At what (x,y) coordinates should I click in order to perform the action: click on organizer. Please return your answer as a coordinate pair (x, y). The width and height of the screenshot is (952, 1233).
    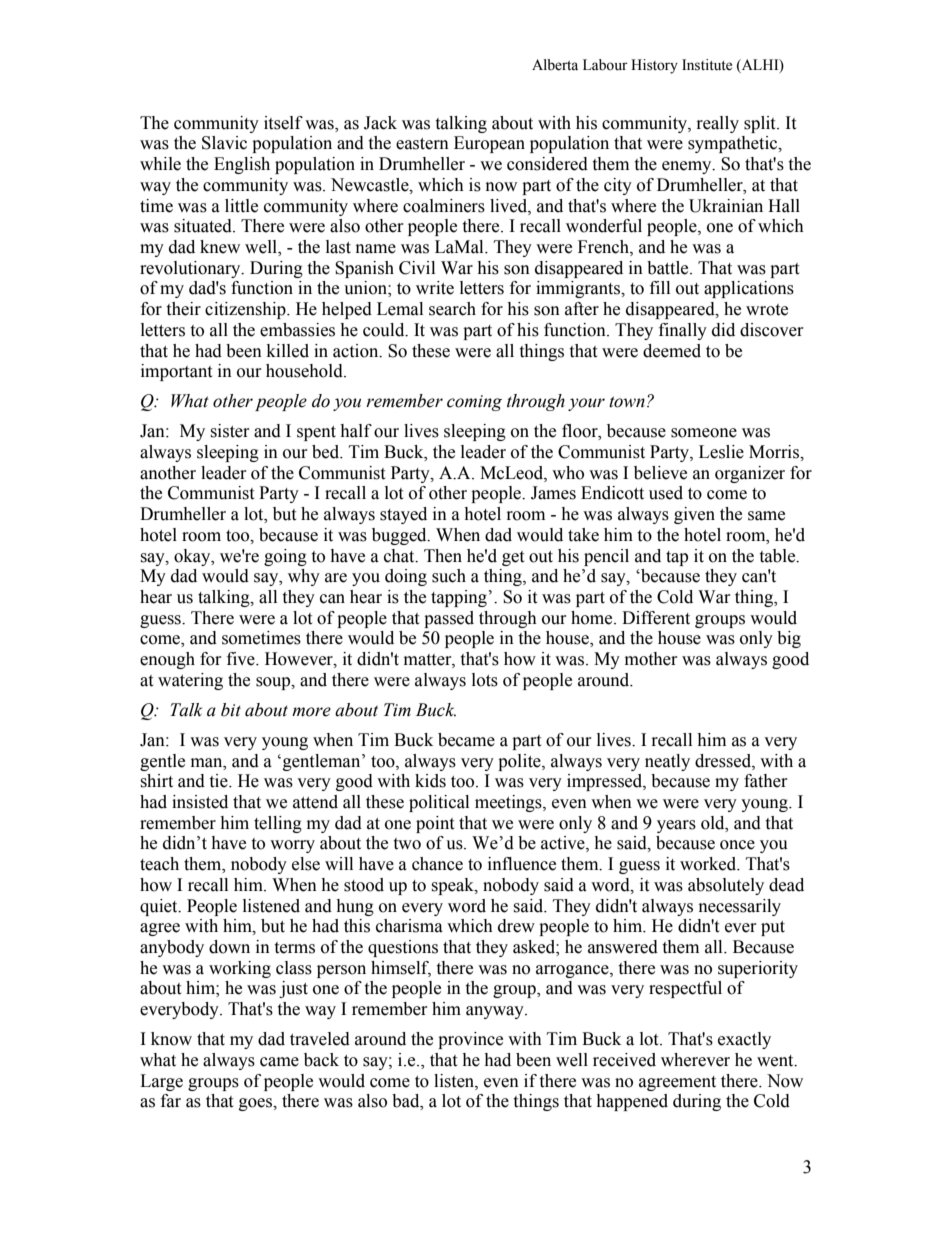
    Looking at the image, I should click on (750, 474).
